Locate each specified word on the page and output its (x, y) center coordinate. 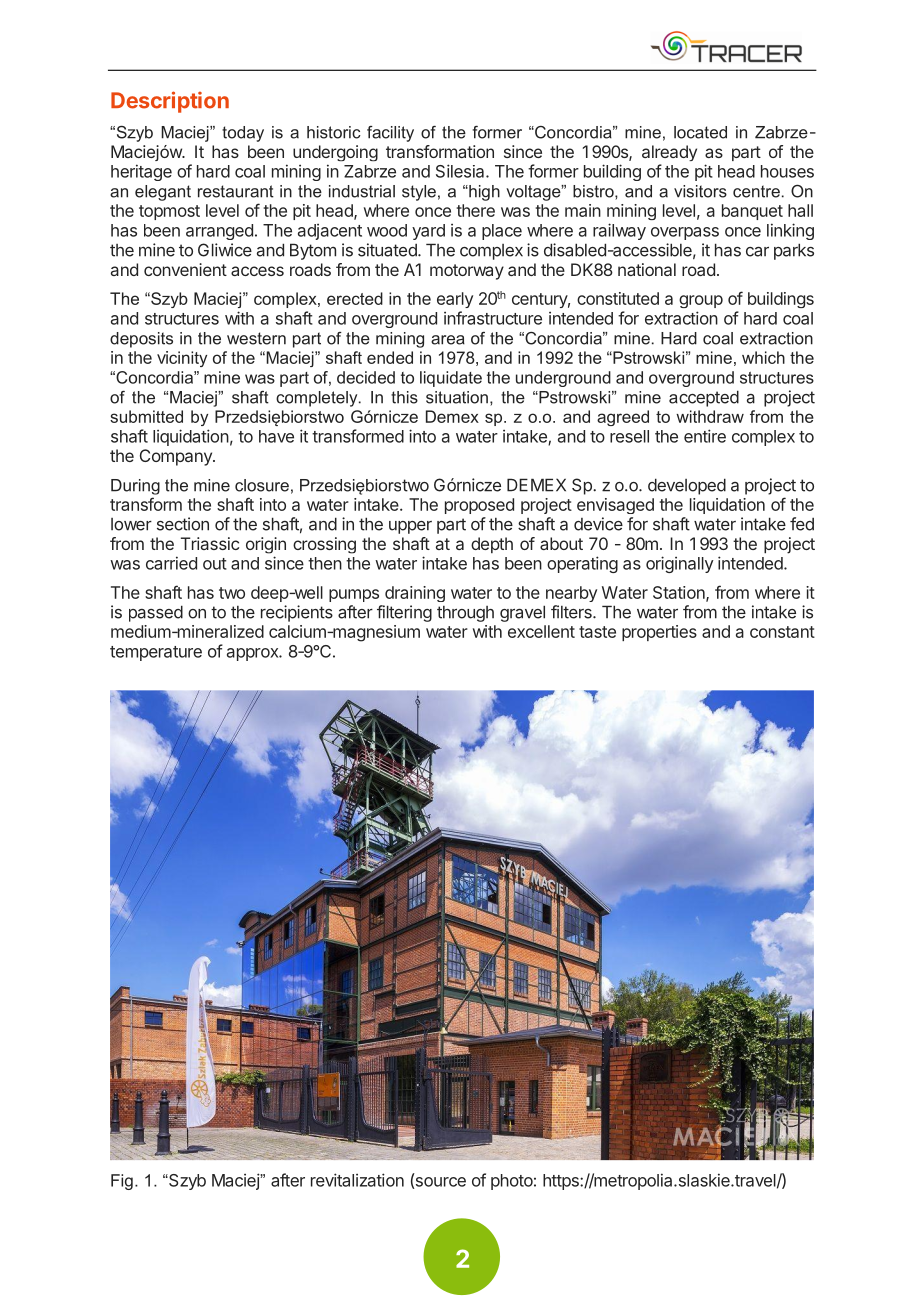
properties (659, 633)
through (465, 614)
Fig (122, 1182)
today (243, 134)
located (700, 132)
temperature (156, 653)
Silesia (461, 171)
